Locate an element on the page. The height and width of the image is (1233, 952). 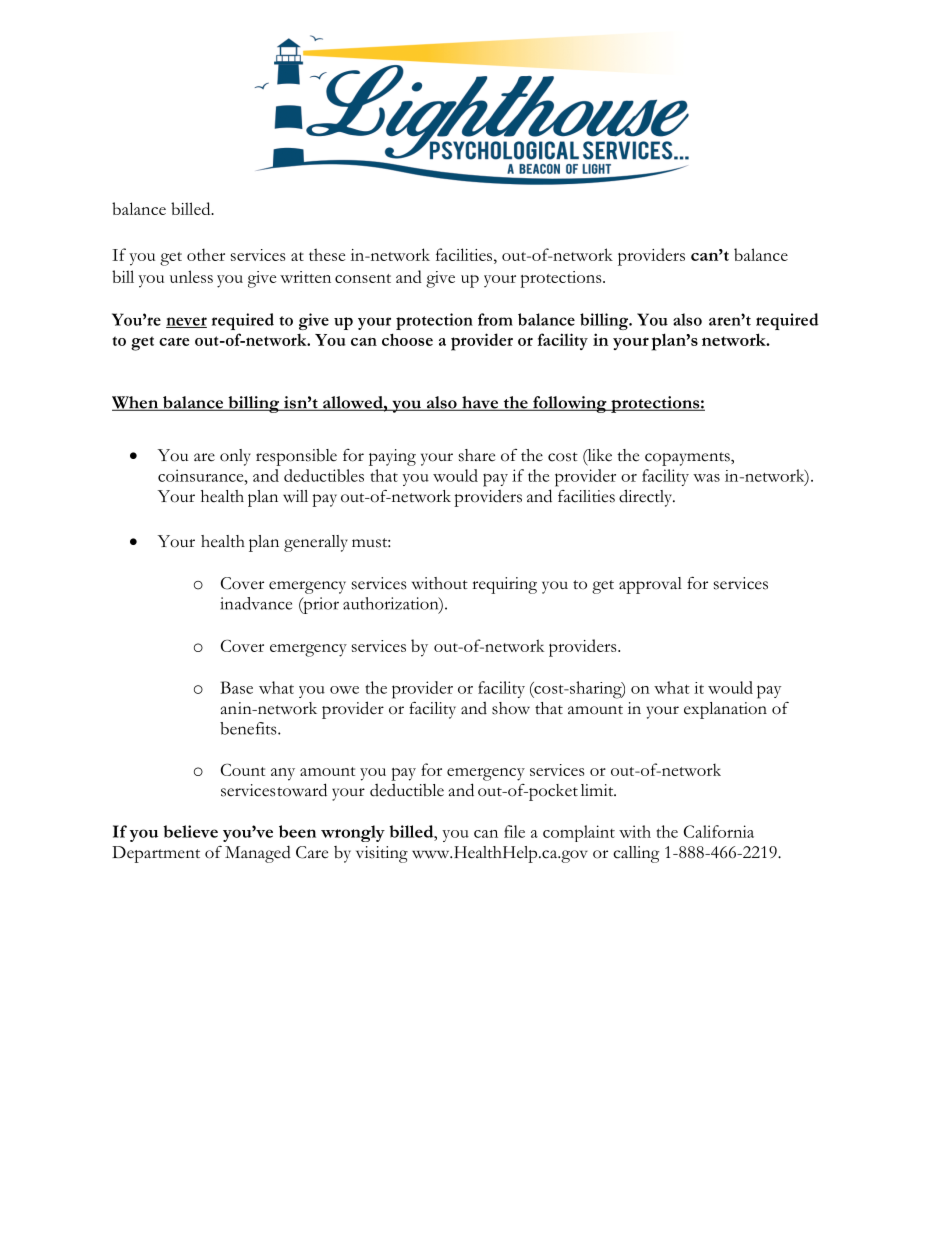
approval is located at coordinates (650, 585).
